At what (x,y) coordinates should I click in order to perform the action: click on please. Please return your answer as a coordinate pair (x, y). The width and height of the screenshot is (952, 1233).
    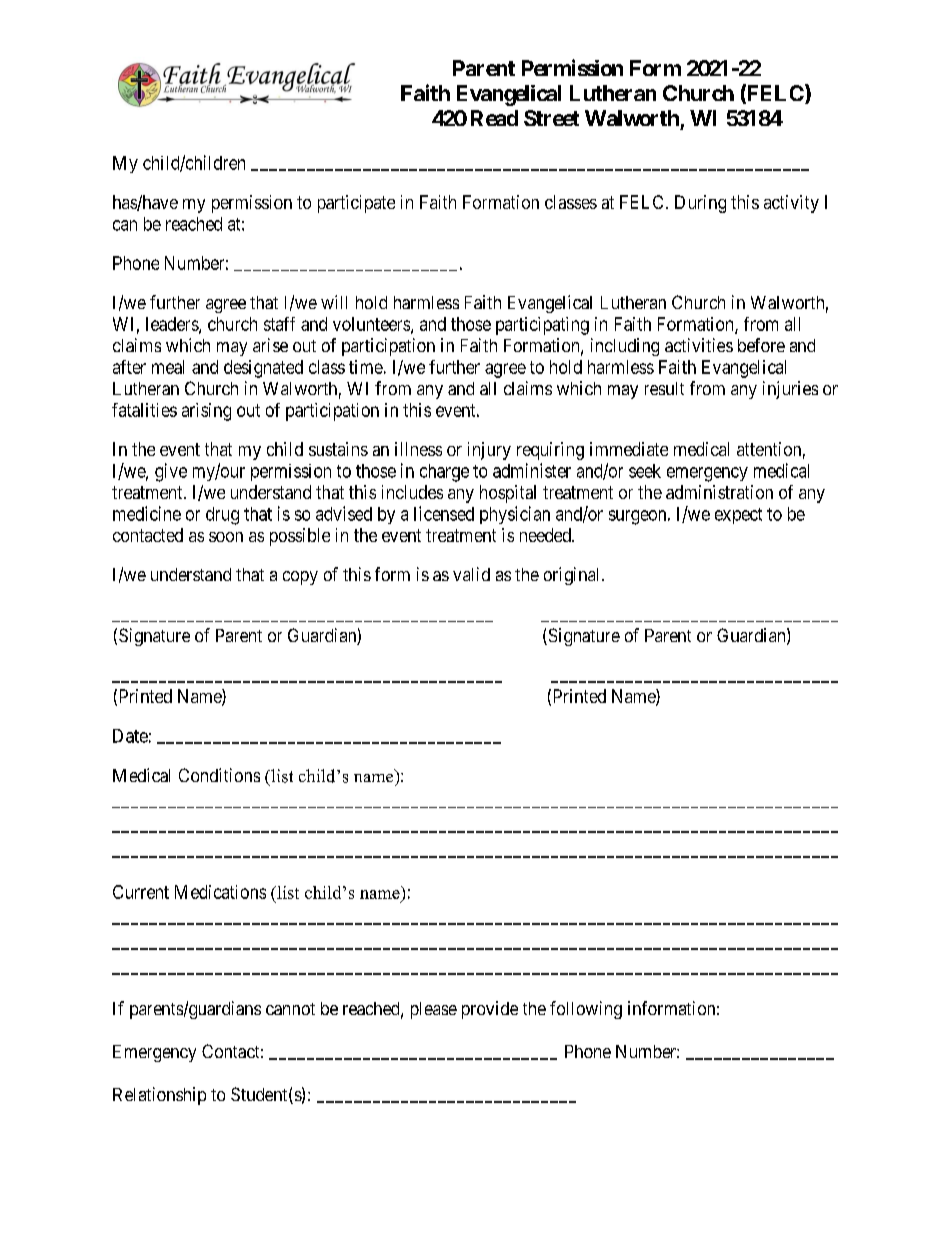
    Looking at the image, I should click on (434, 1010).
